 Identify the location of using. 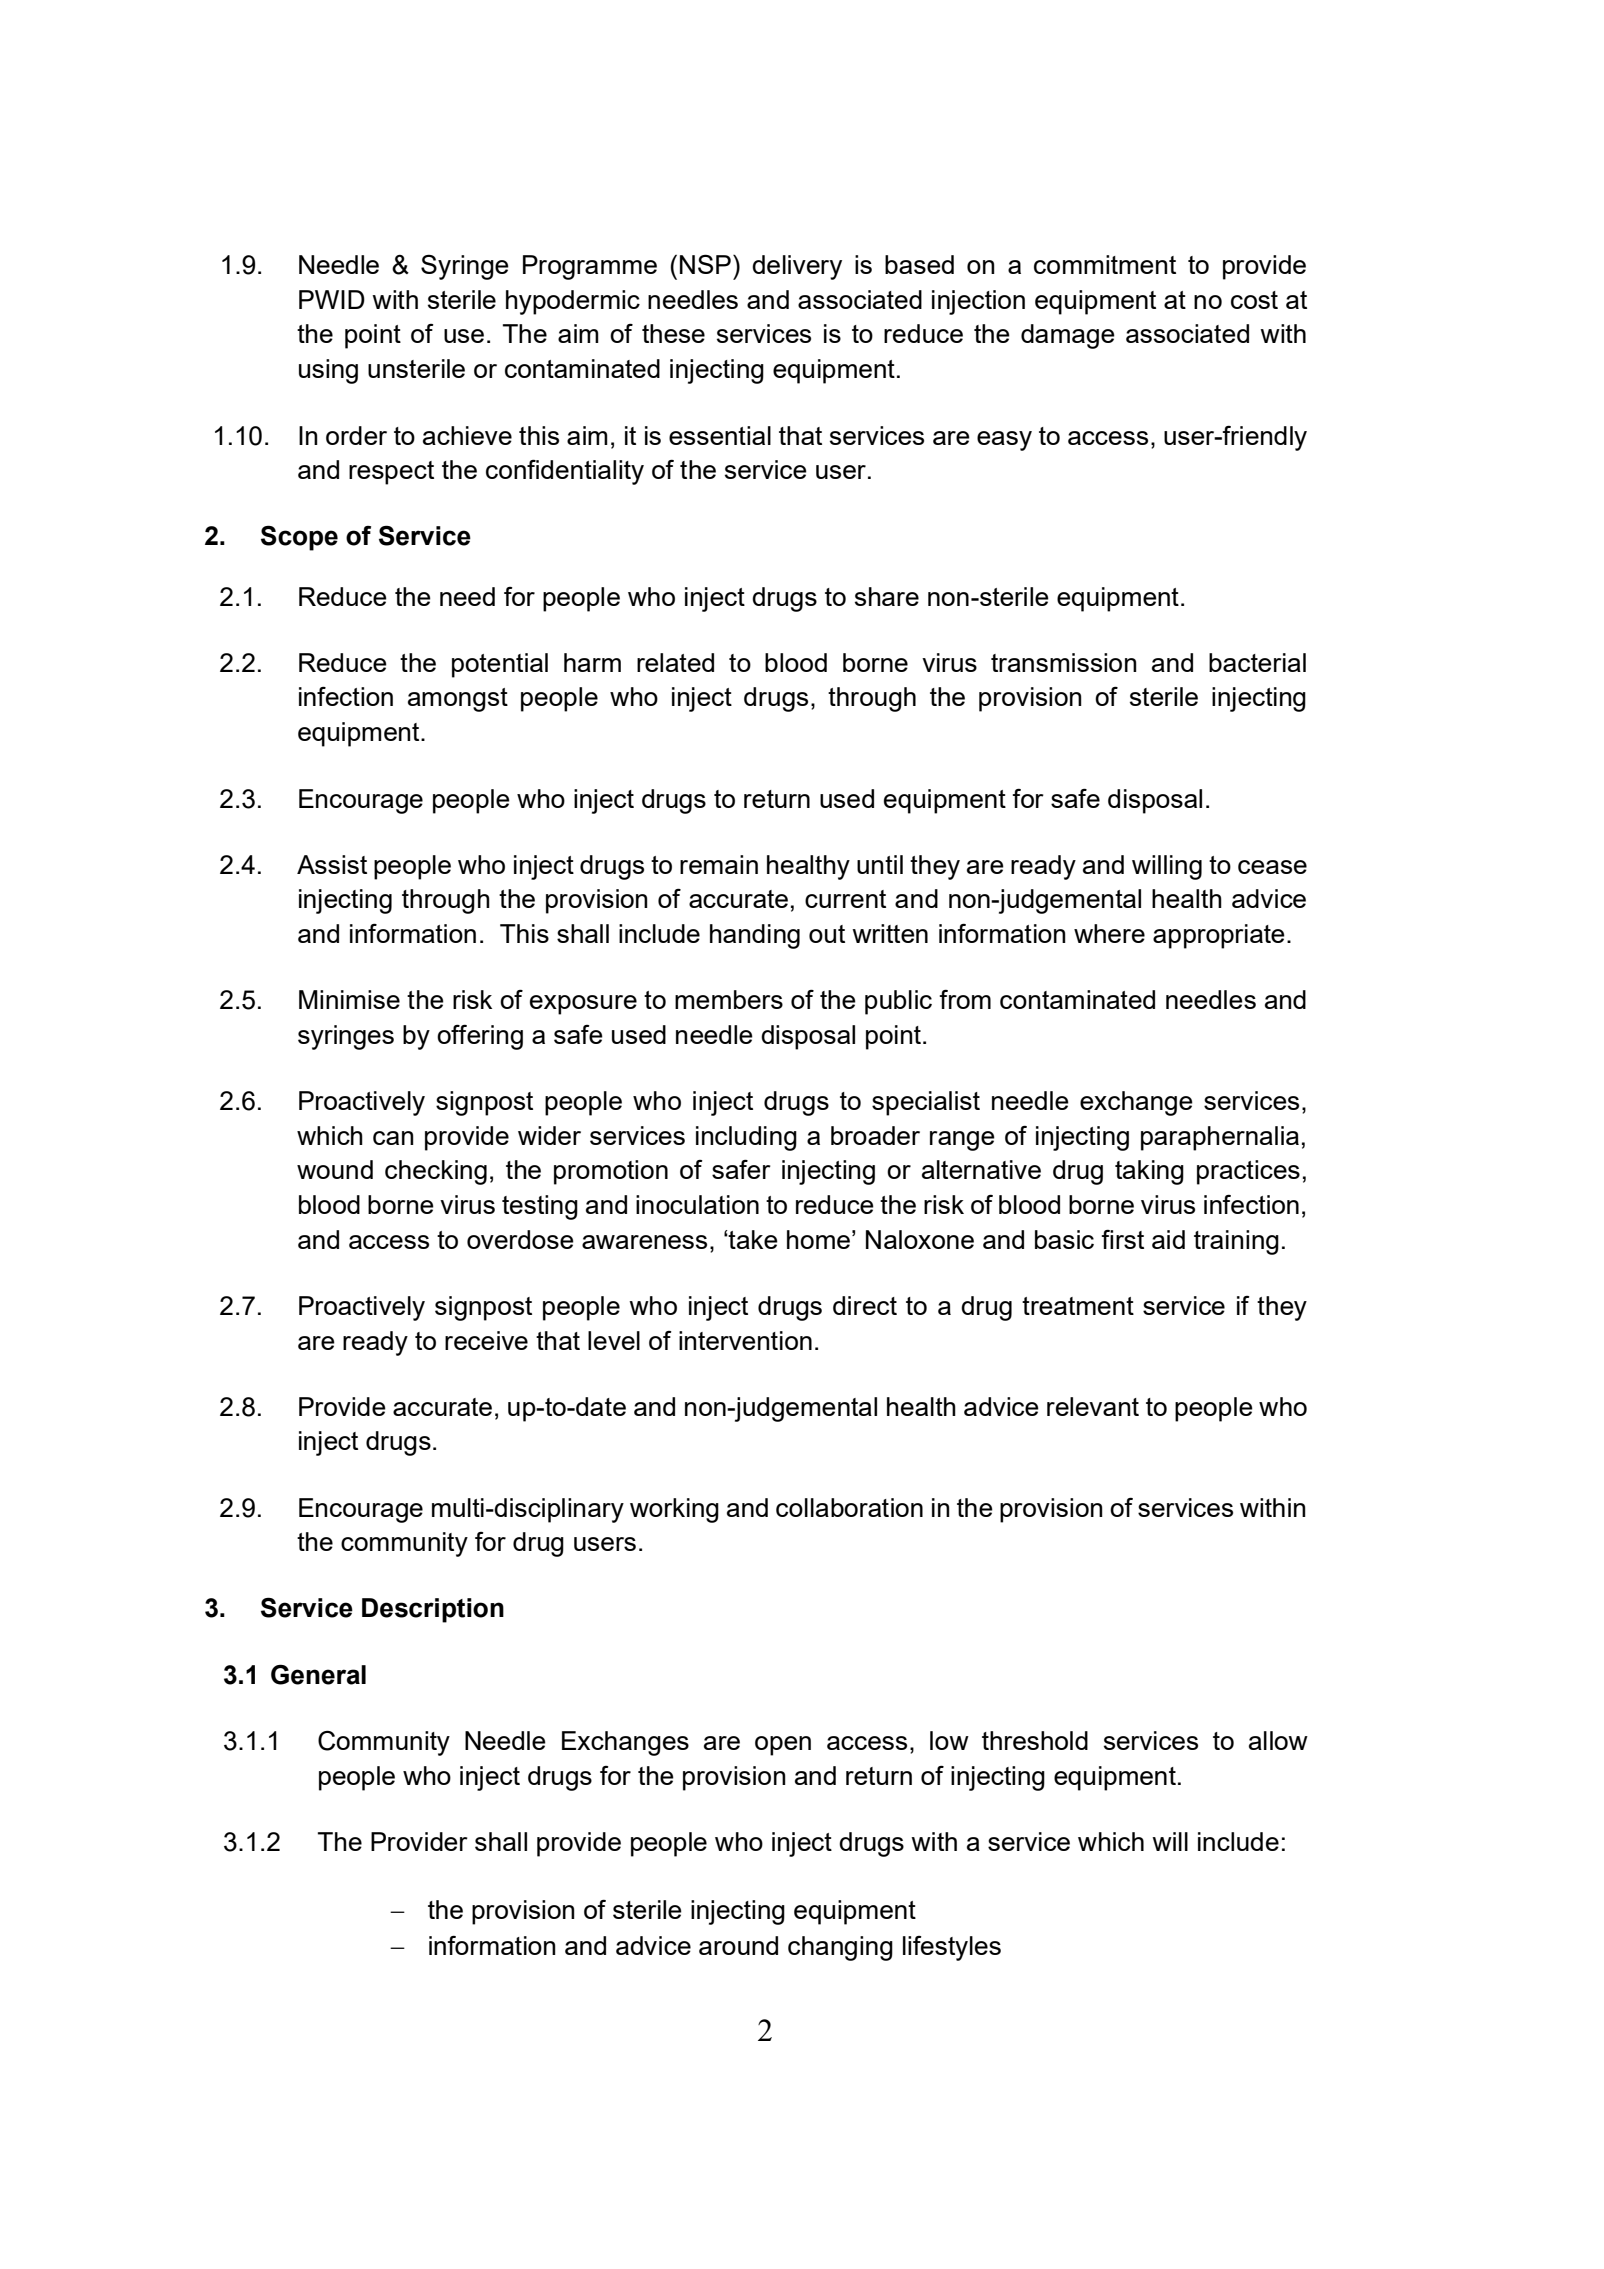
(328, 371).
